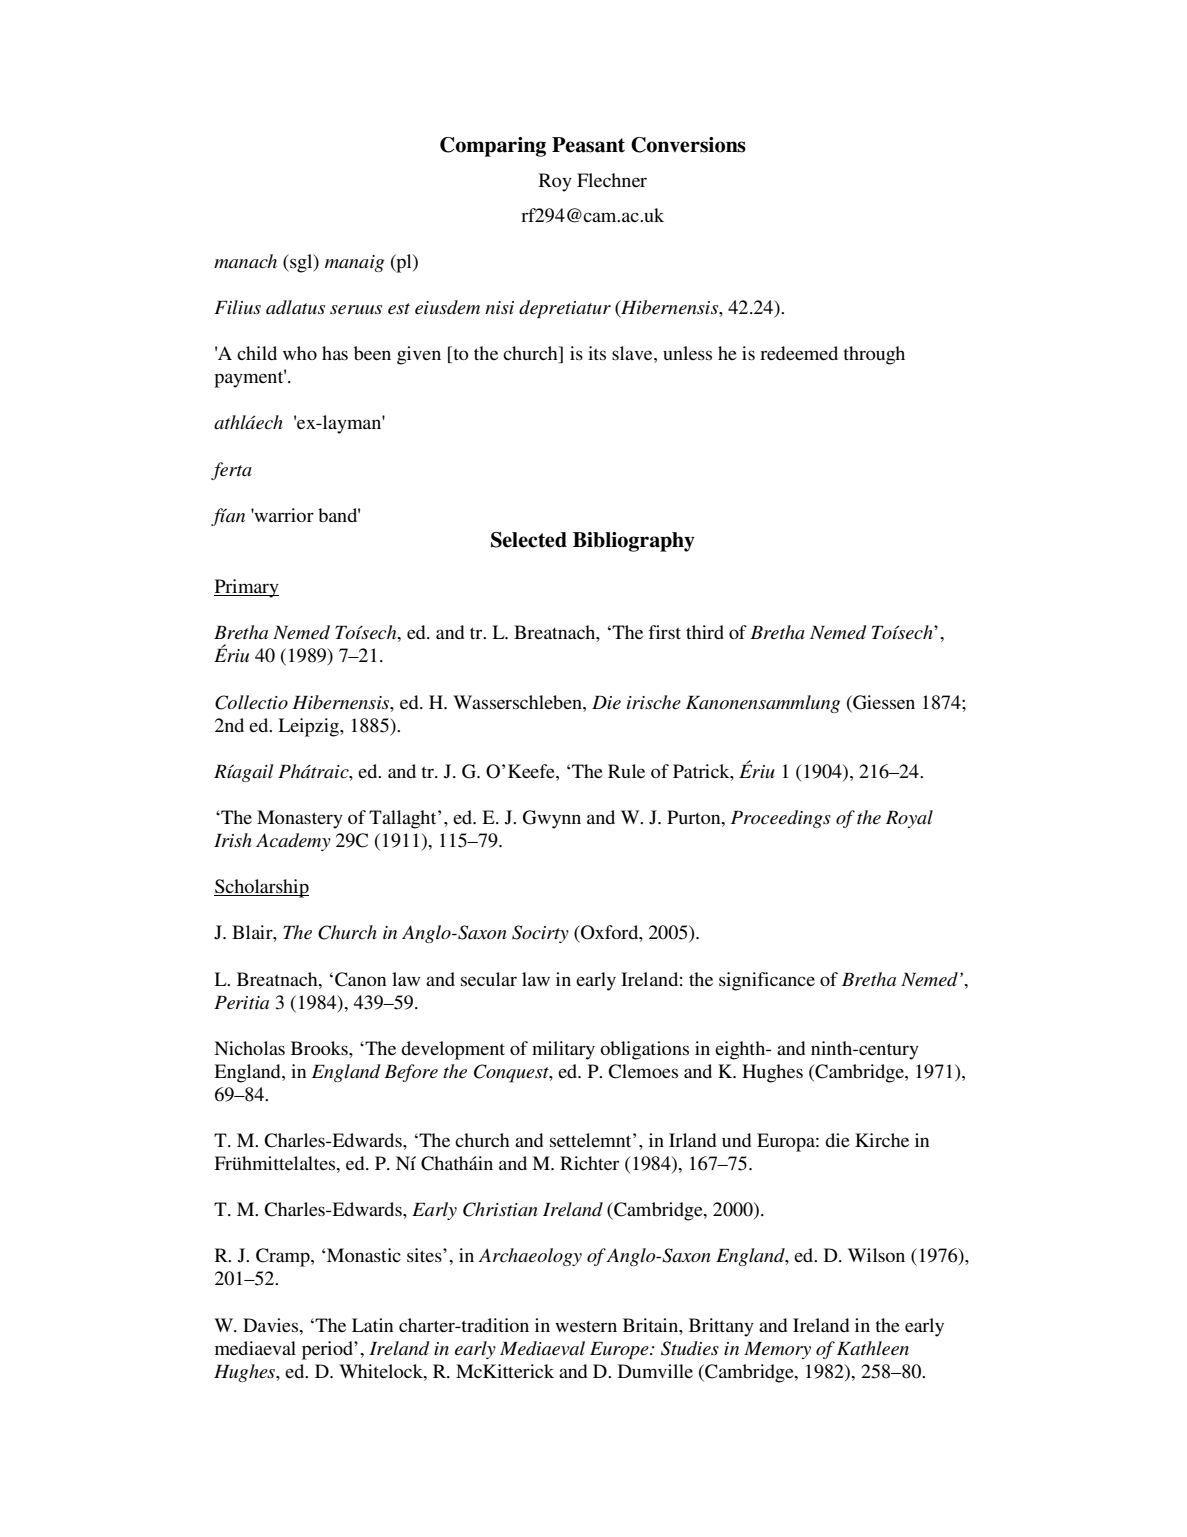 This screenshot has height=1537, width=1187. Describe the element at coordinates (493, 147) in the screenshot. I see `Comparing` at that location.
